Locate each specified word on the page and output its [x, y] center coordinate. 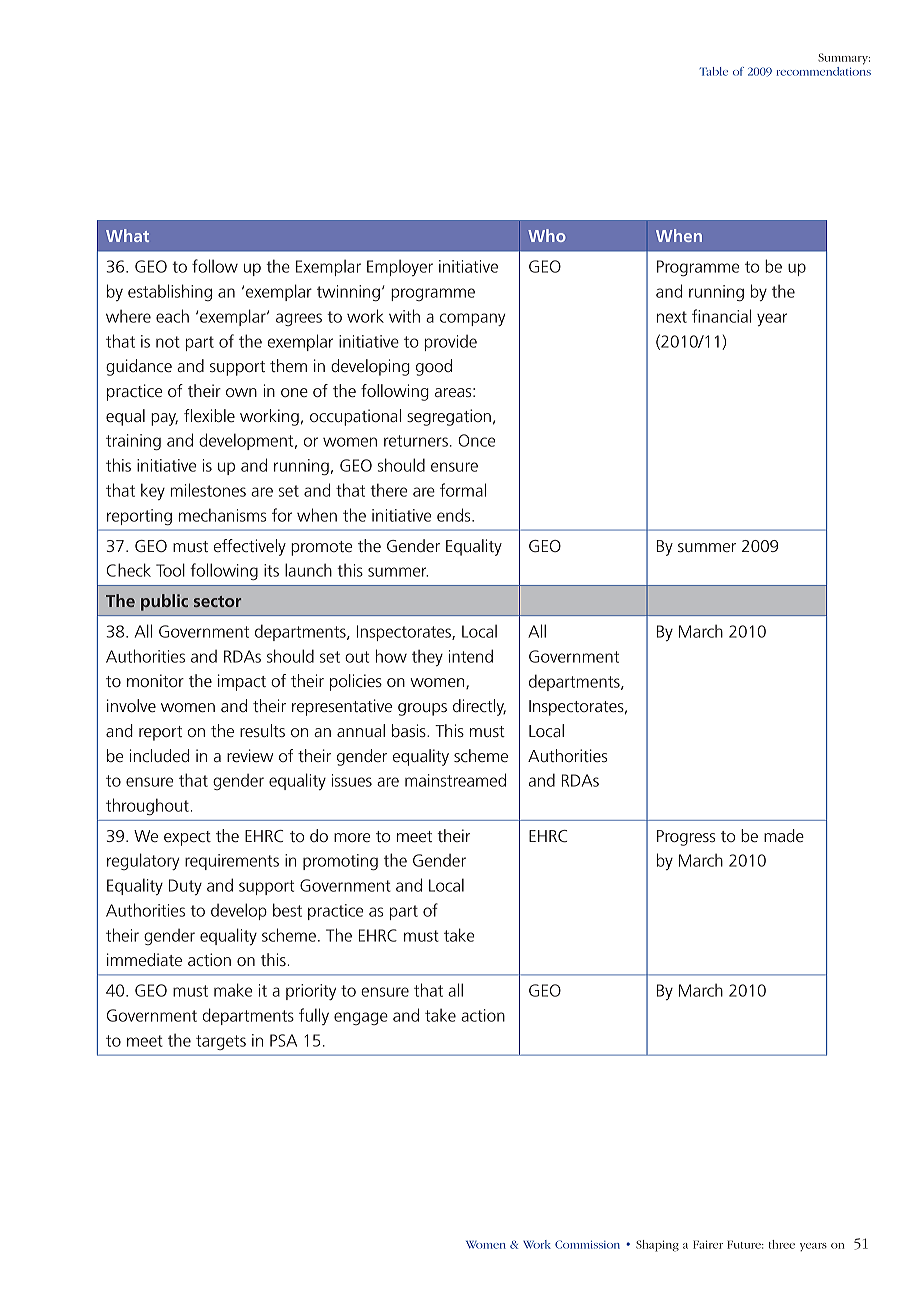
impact [242, 682]
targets [221, 1042]
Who [547, 235]
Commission [587, 1244]
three [782, 1244]
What [127, 235]
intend [471, 656]
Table [713, 71]
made [784, 835]
